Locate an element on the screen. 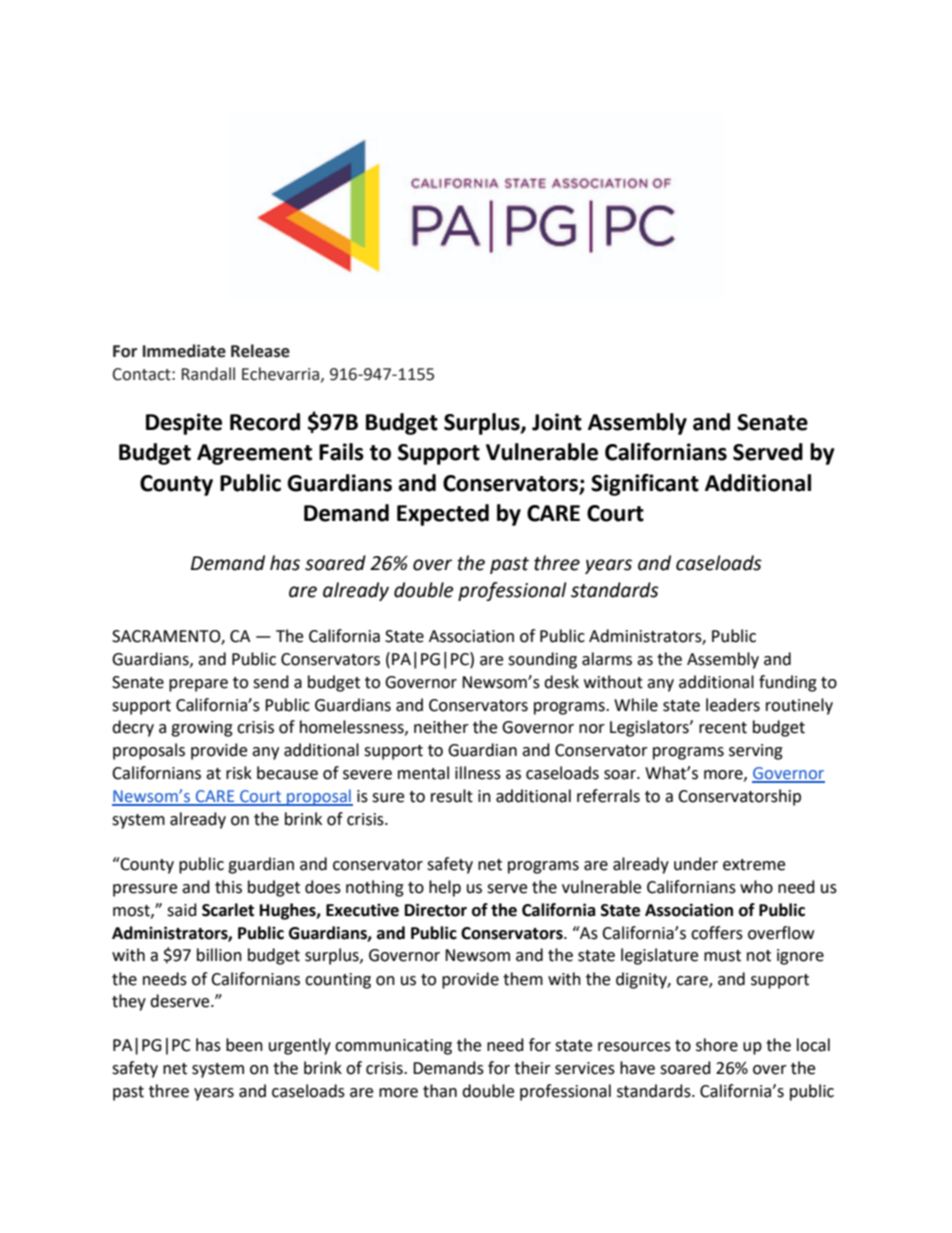  recent is located at coordinates (723, 728).
